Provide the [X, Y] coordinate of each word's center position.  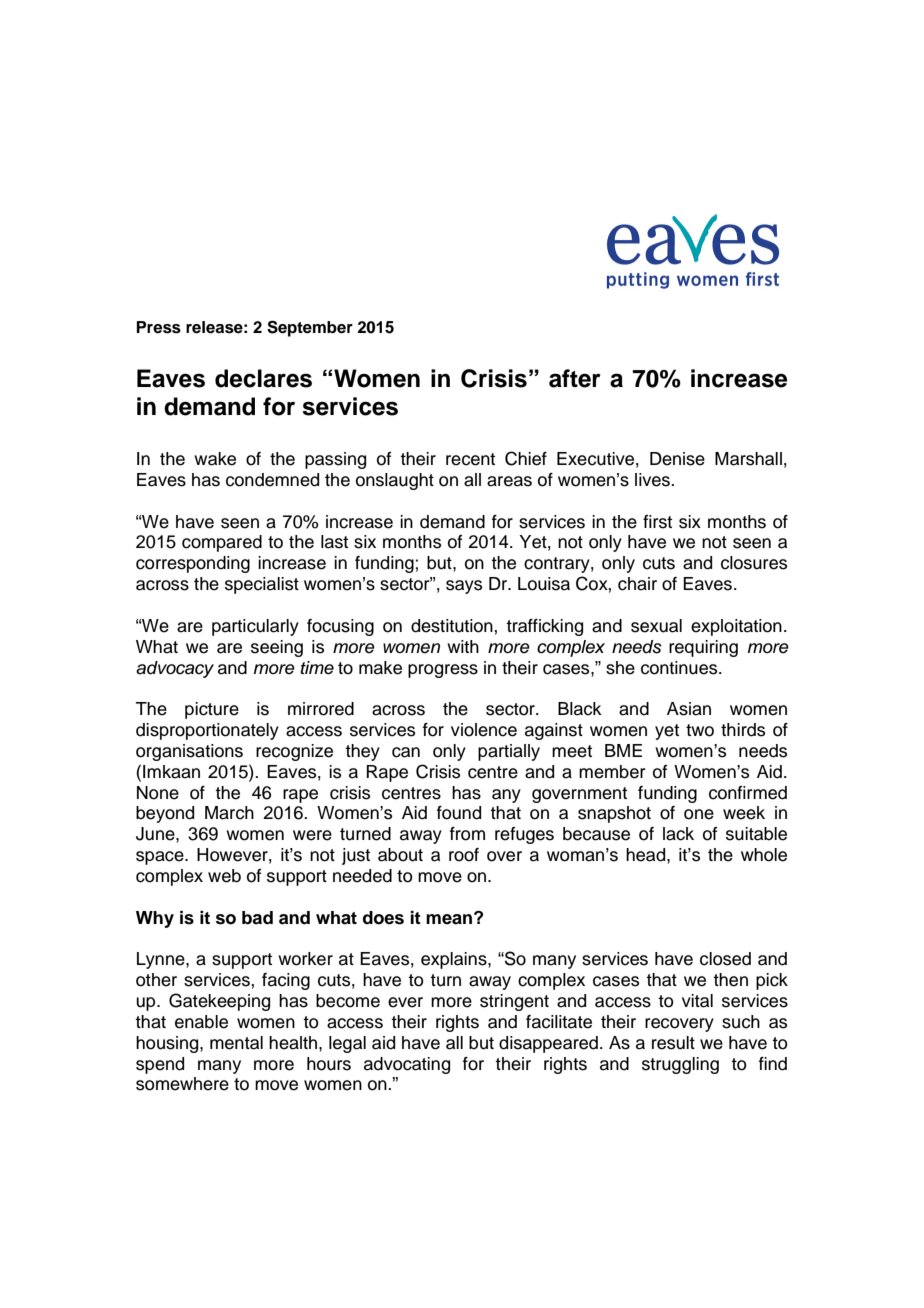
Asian [689, 709]
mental [236, 1043]
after [575, 378]
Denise [677, 459]
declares [263, 378]
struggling [680, 1065]
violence [484, 730]
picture [212, 710]
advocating [407, 1065]
